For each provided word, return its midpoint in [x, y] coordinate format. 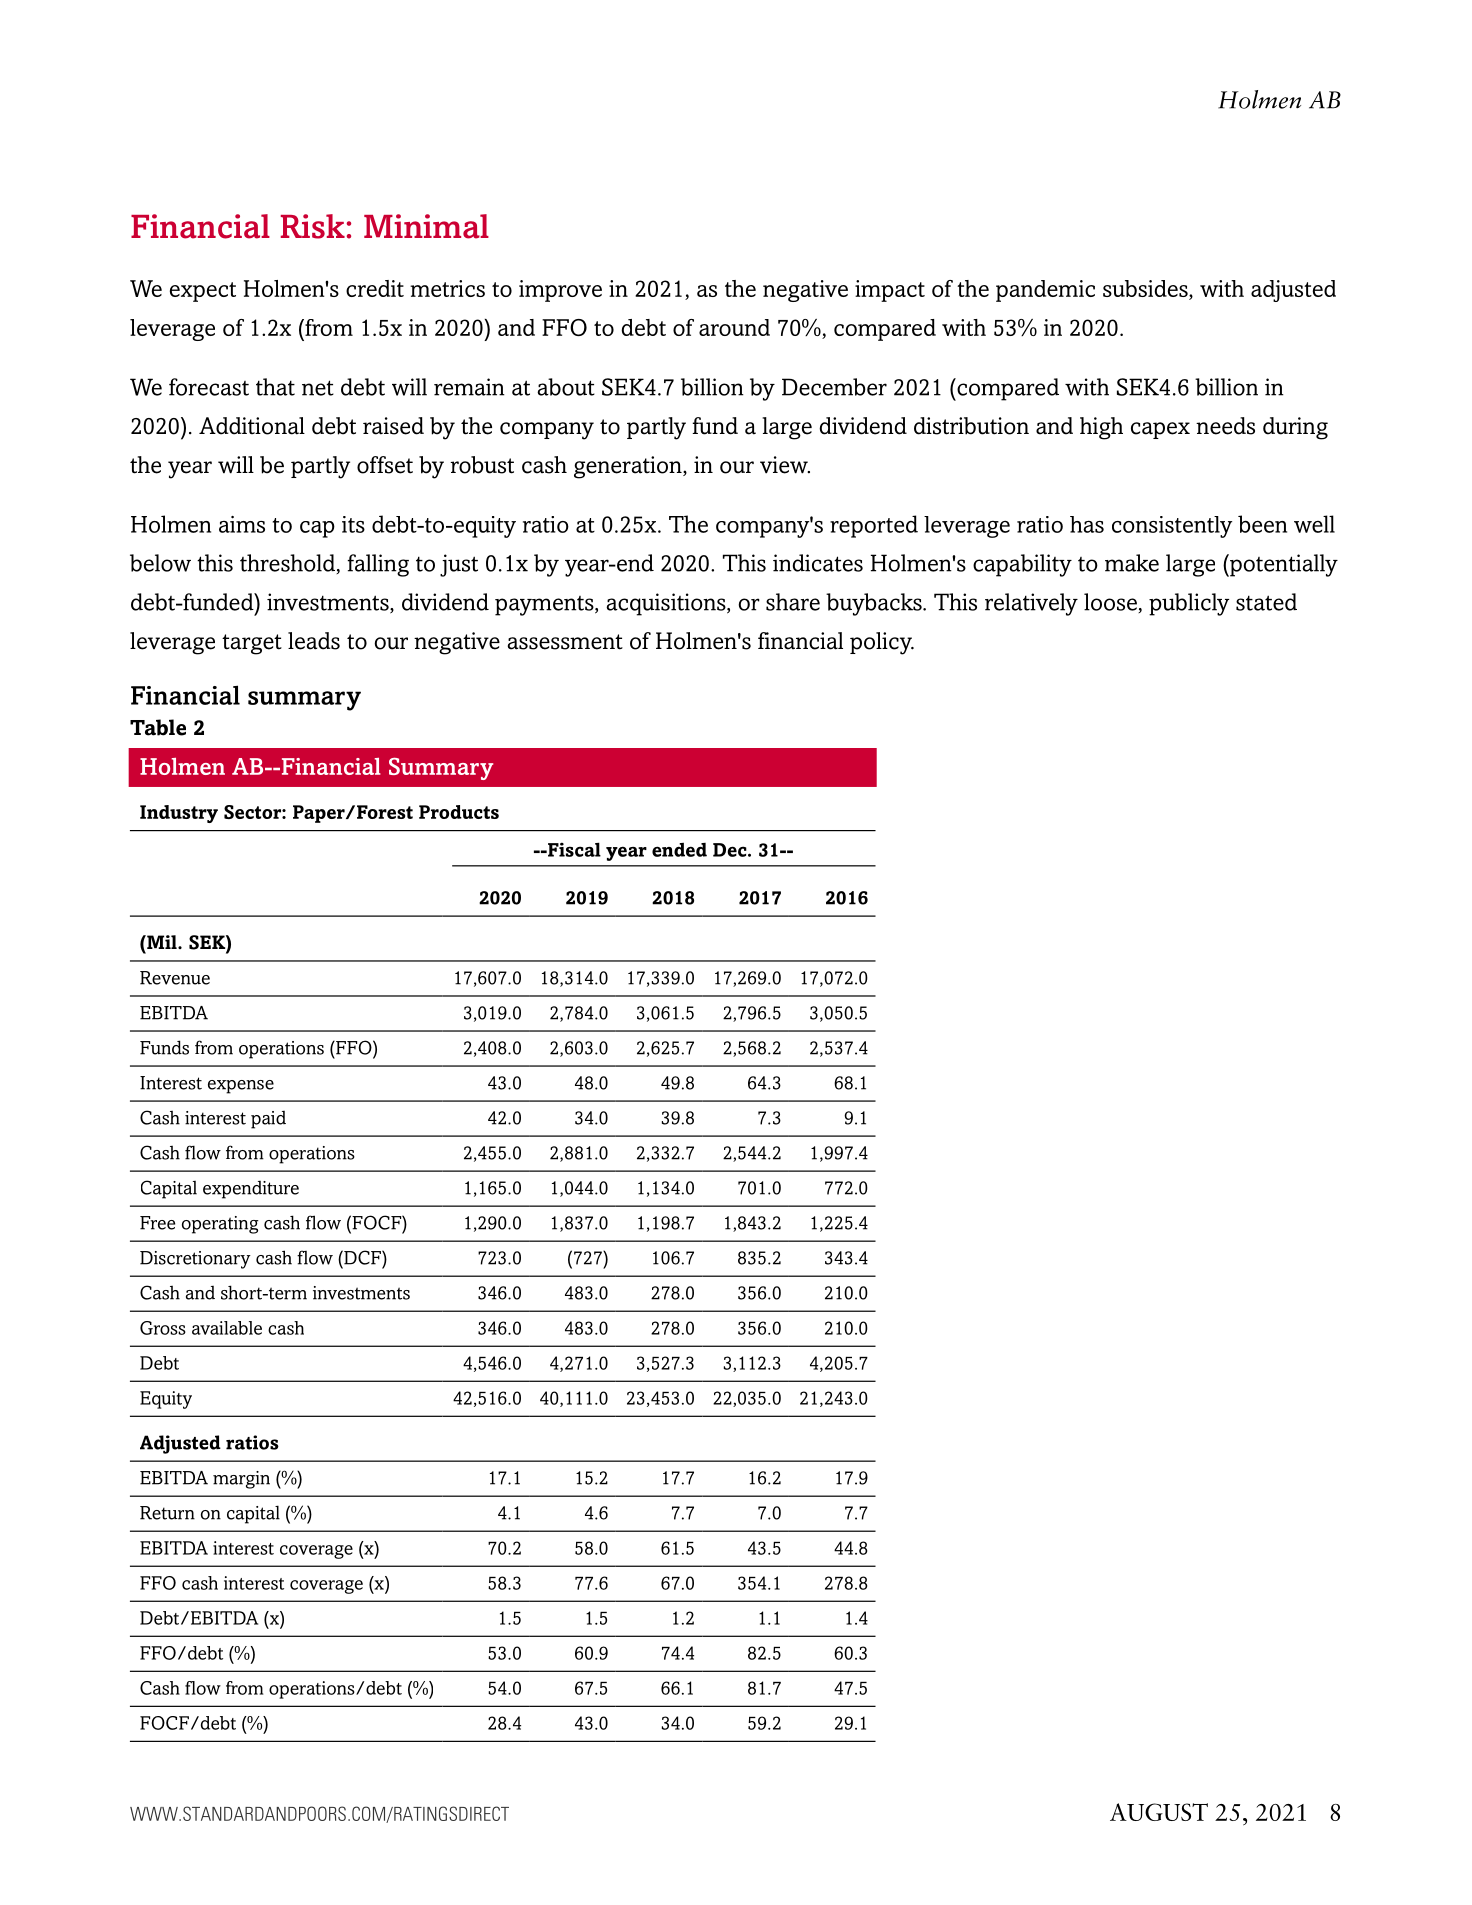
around [734, 327]
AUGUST [1159, 1812]
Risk [313, 226]
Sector [253, 812]
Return [167, 1513]
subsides [1146, 290]
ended [679, 849]
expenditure [251, 1190]
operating [220, 1225]
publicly [1189, 604]
